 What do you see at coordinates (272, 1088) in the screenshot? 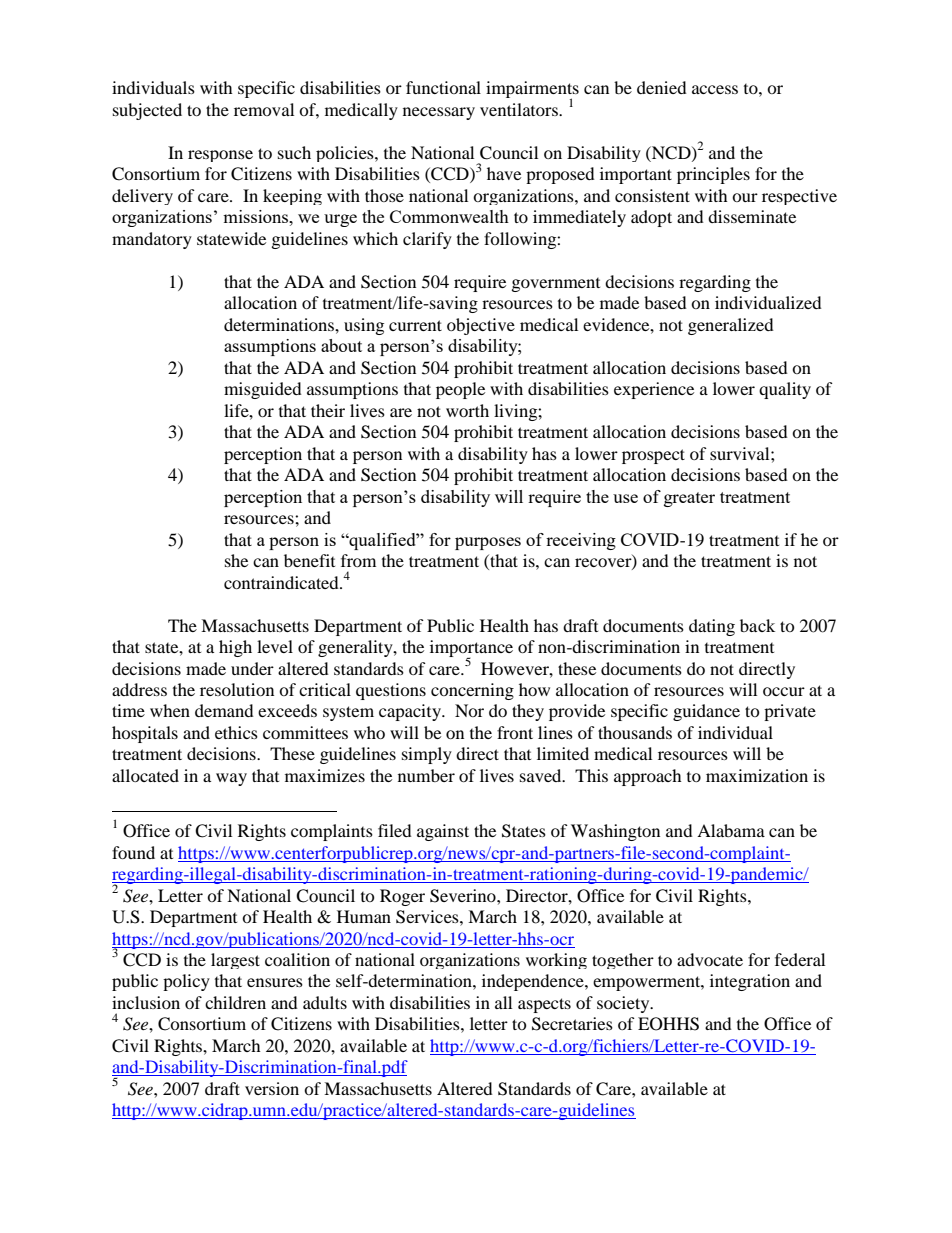
I see `version` at bounding box center [272, 1088].
